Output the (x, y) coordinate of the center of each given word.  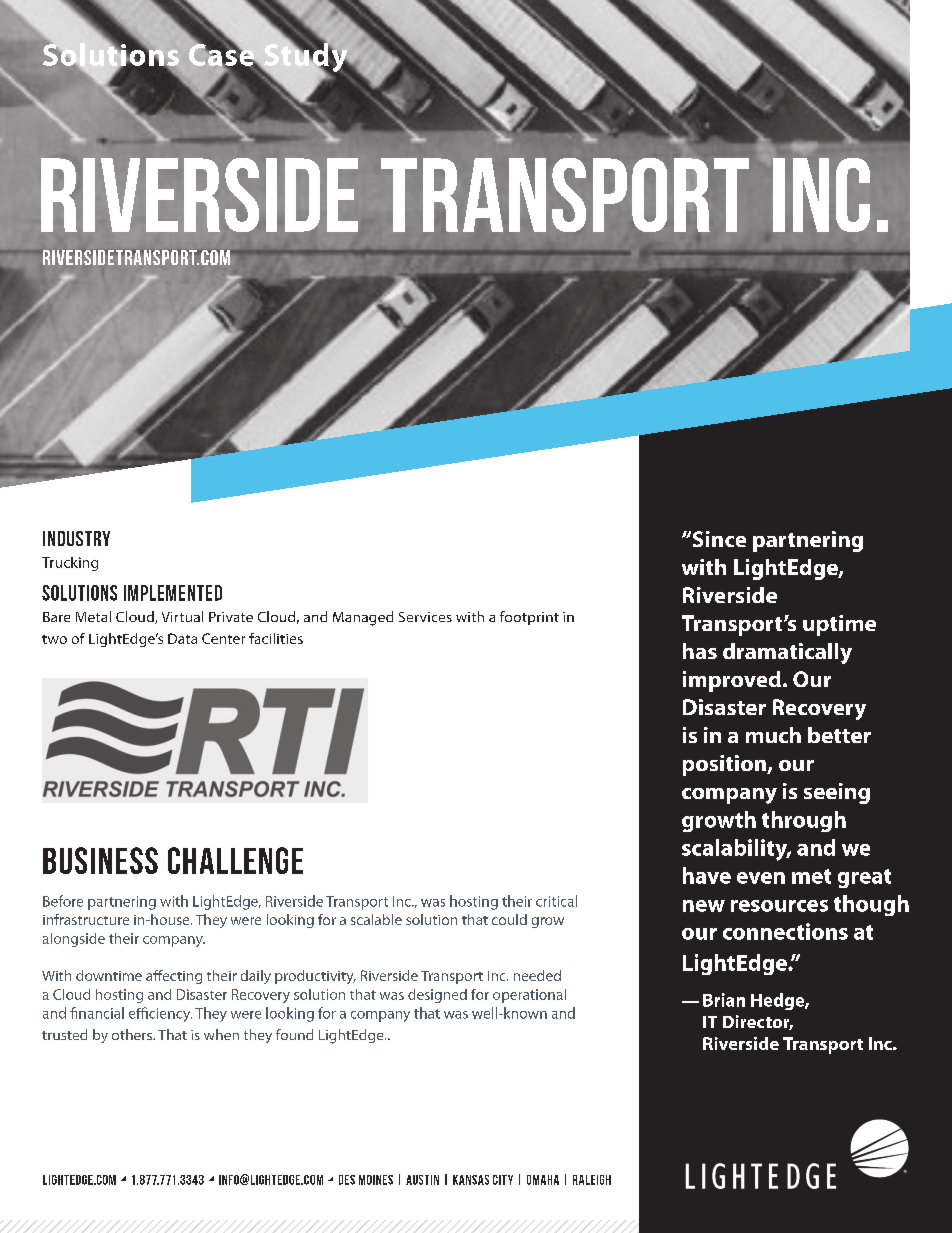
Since (718, 539)
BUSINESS (100, 860)
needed (537, 975)
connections (785, 931)
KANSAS (471, 1180)
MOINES (376, 1180)
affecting (174, 977)
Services (425, 617)
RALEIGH (592, 1180)
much (773, 735)
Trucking (70, 564)
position (725, 765)
